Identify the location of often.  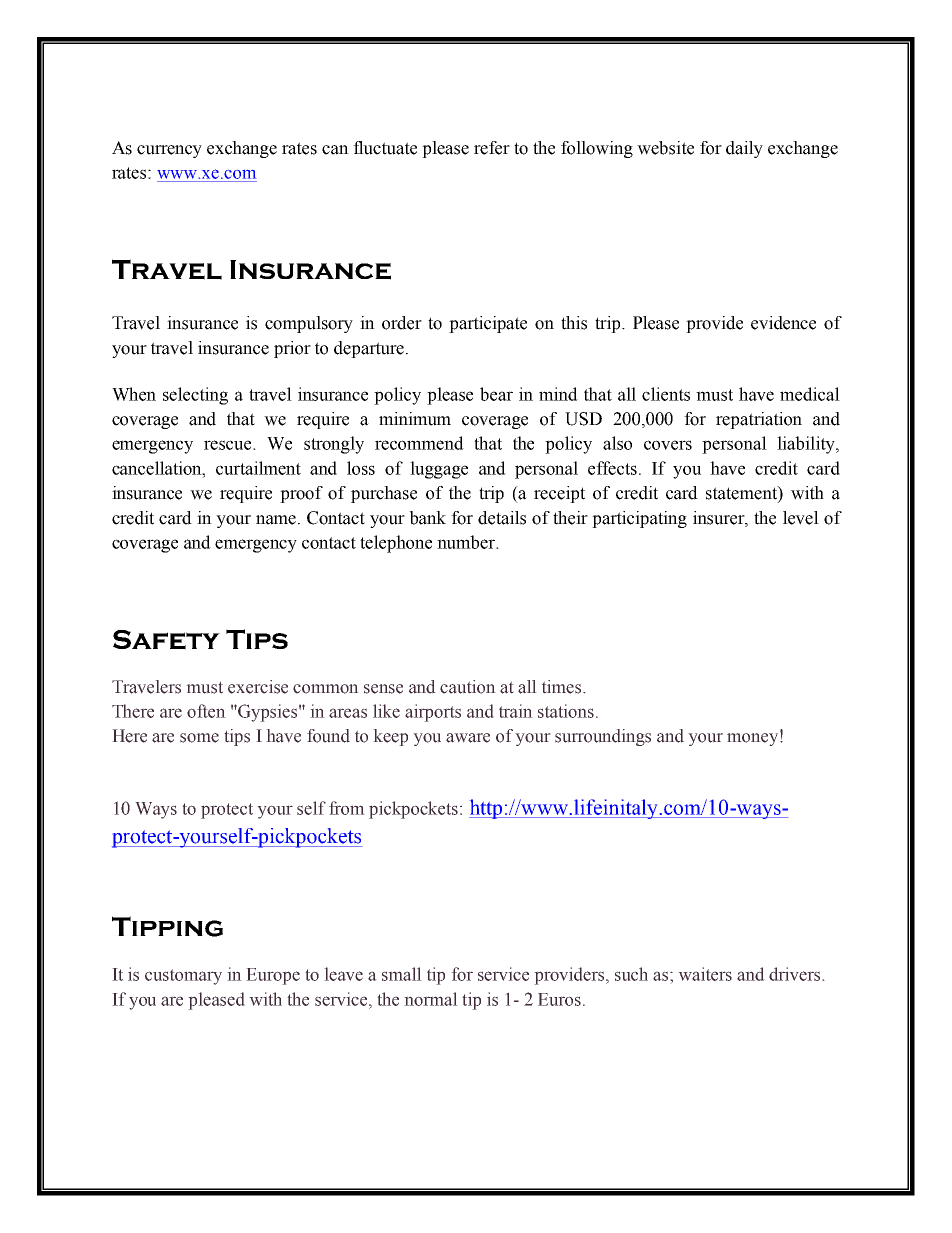
(206, 711).
